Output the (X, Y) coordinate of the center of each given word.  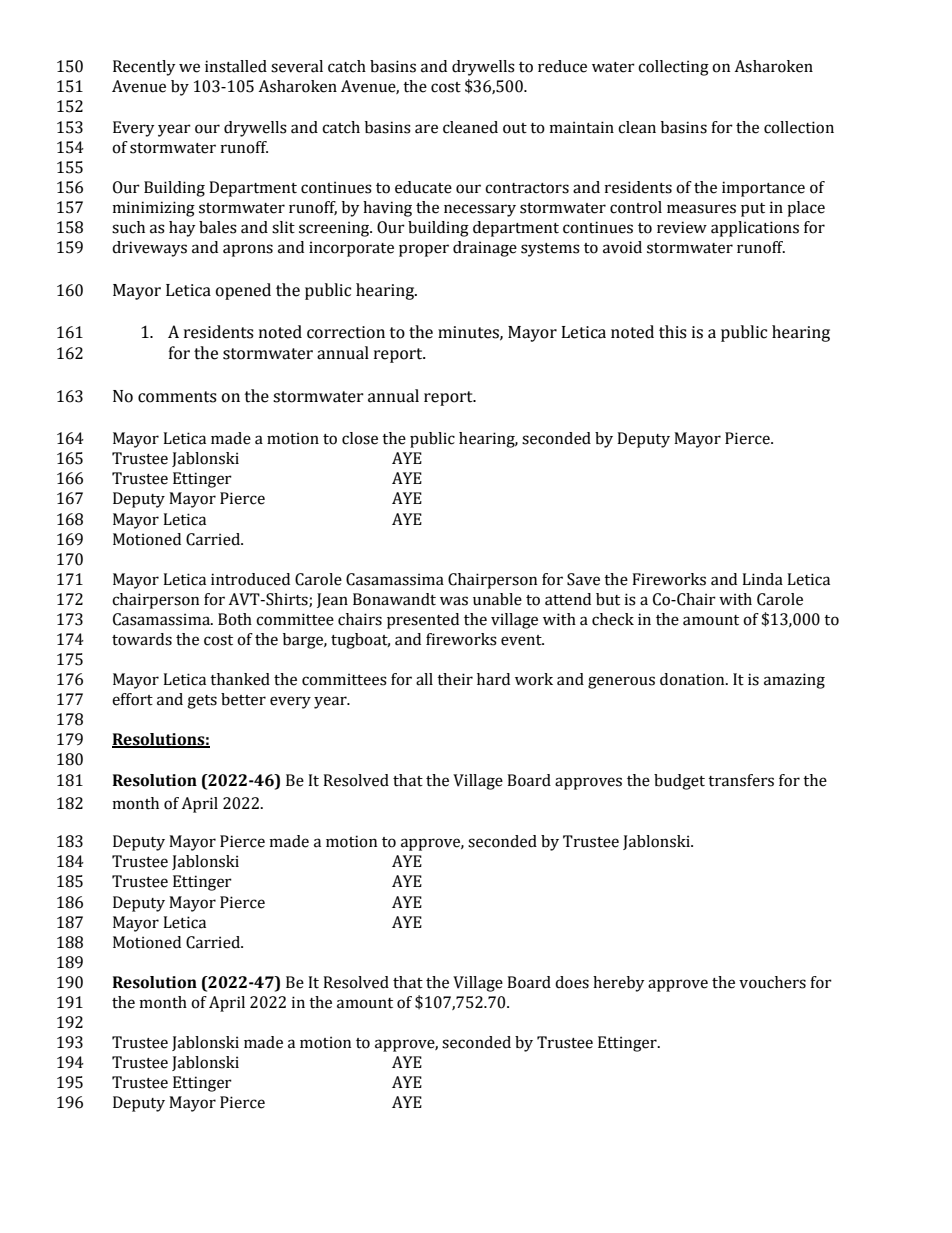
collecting (673, 68)
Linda (762, 579)
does (572, 982)
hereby (619, 984)
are (426, 129)
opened (243, 291)
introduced (250, 579)
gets (202, 702)
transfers (741, 780)
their (455, 679)
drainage (485, 249)
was (454, 601)
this (673, 332)
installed (236, 66)
